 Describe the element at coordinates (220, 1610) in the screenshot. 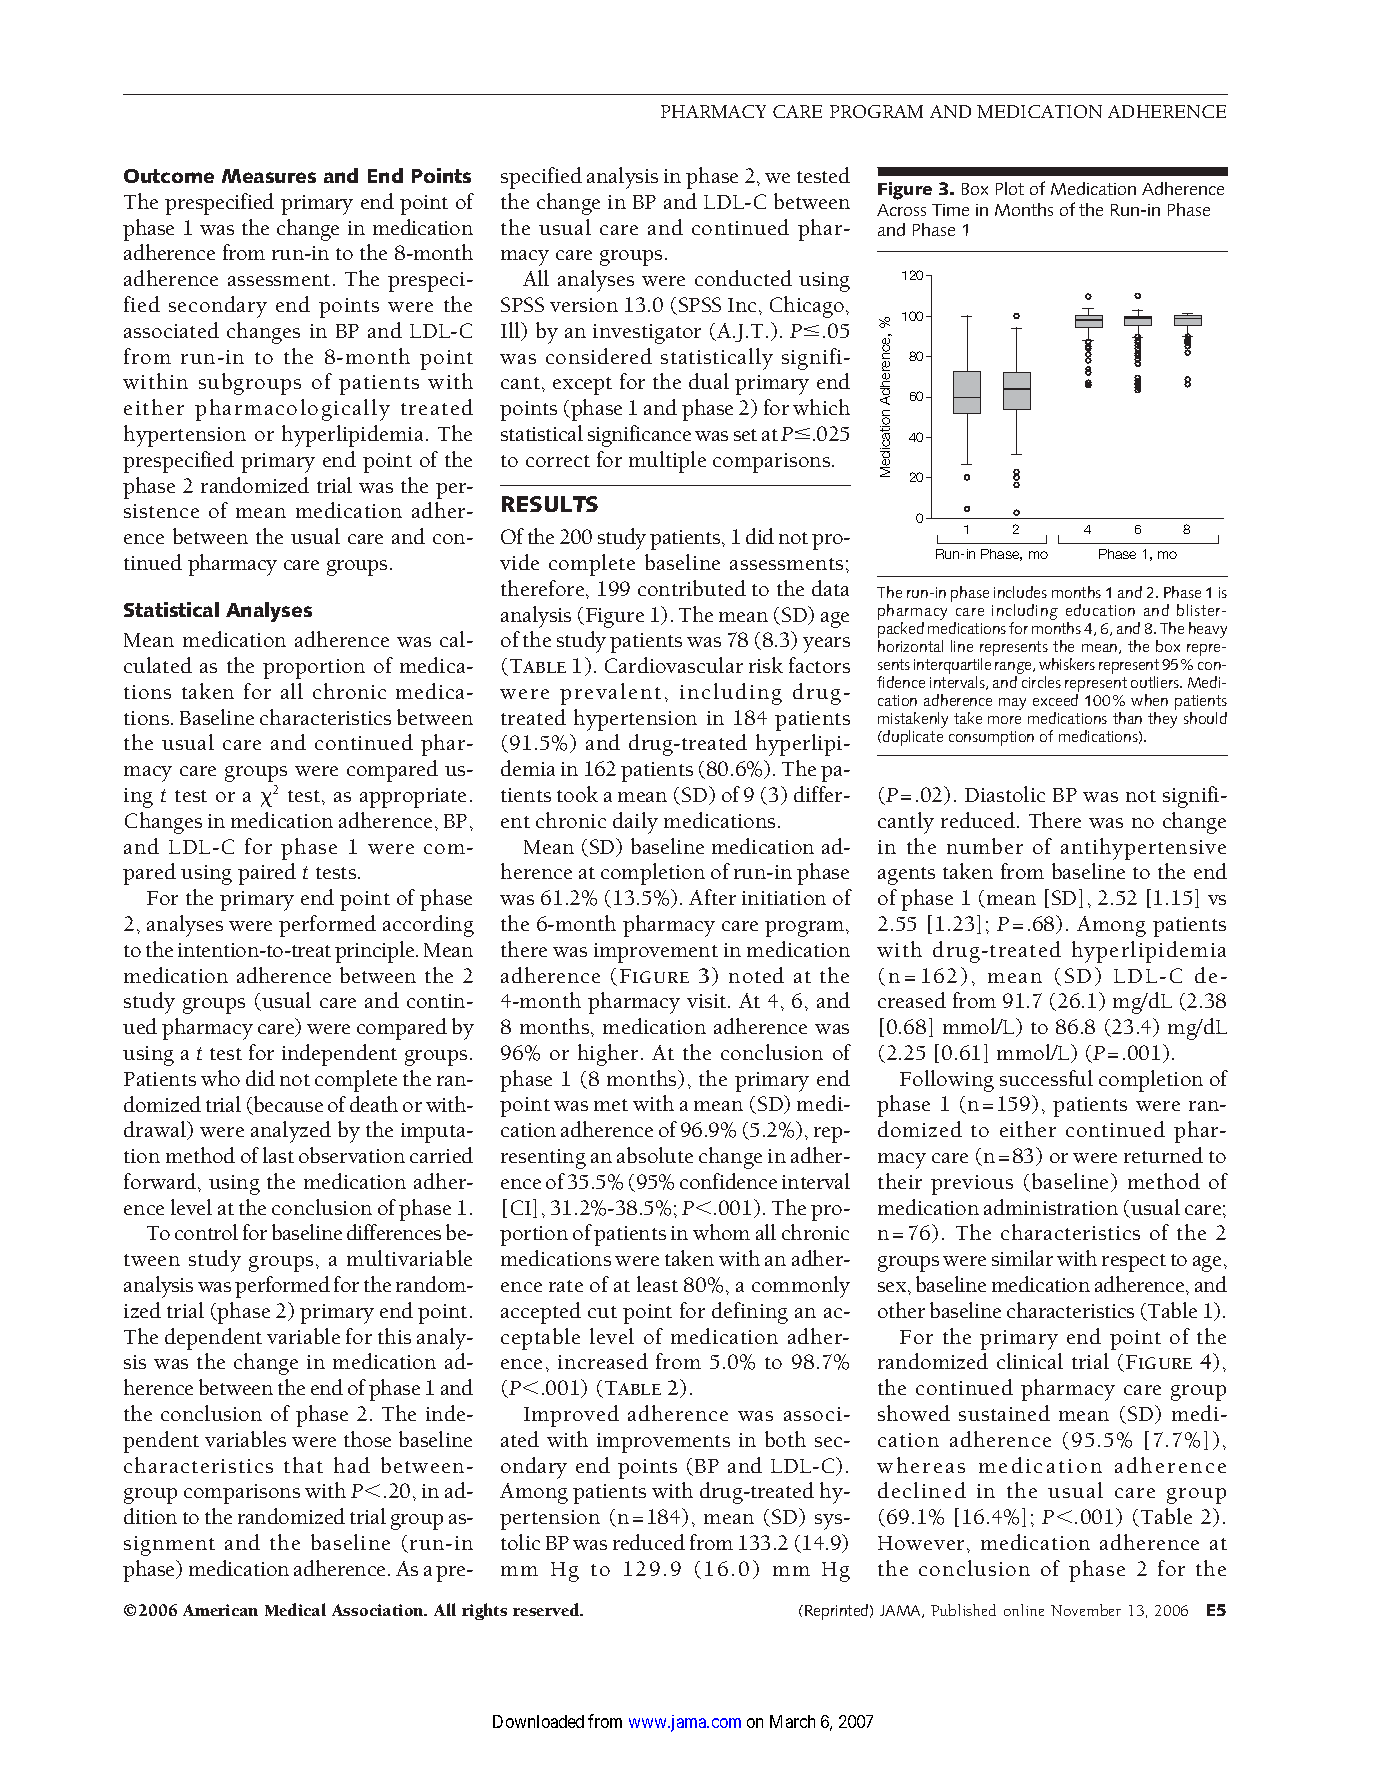

I see `American` at that location.
